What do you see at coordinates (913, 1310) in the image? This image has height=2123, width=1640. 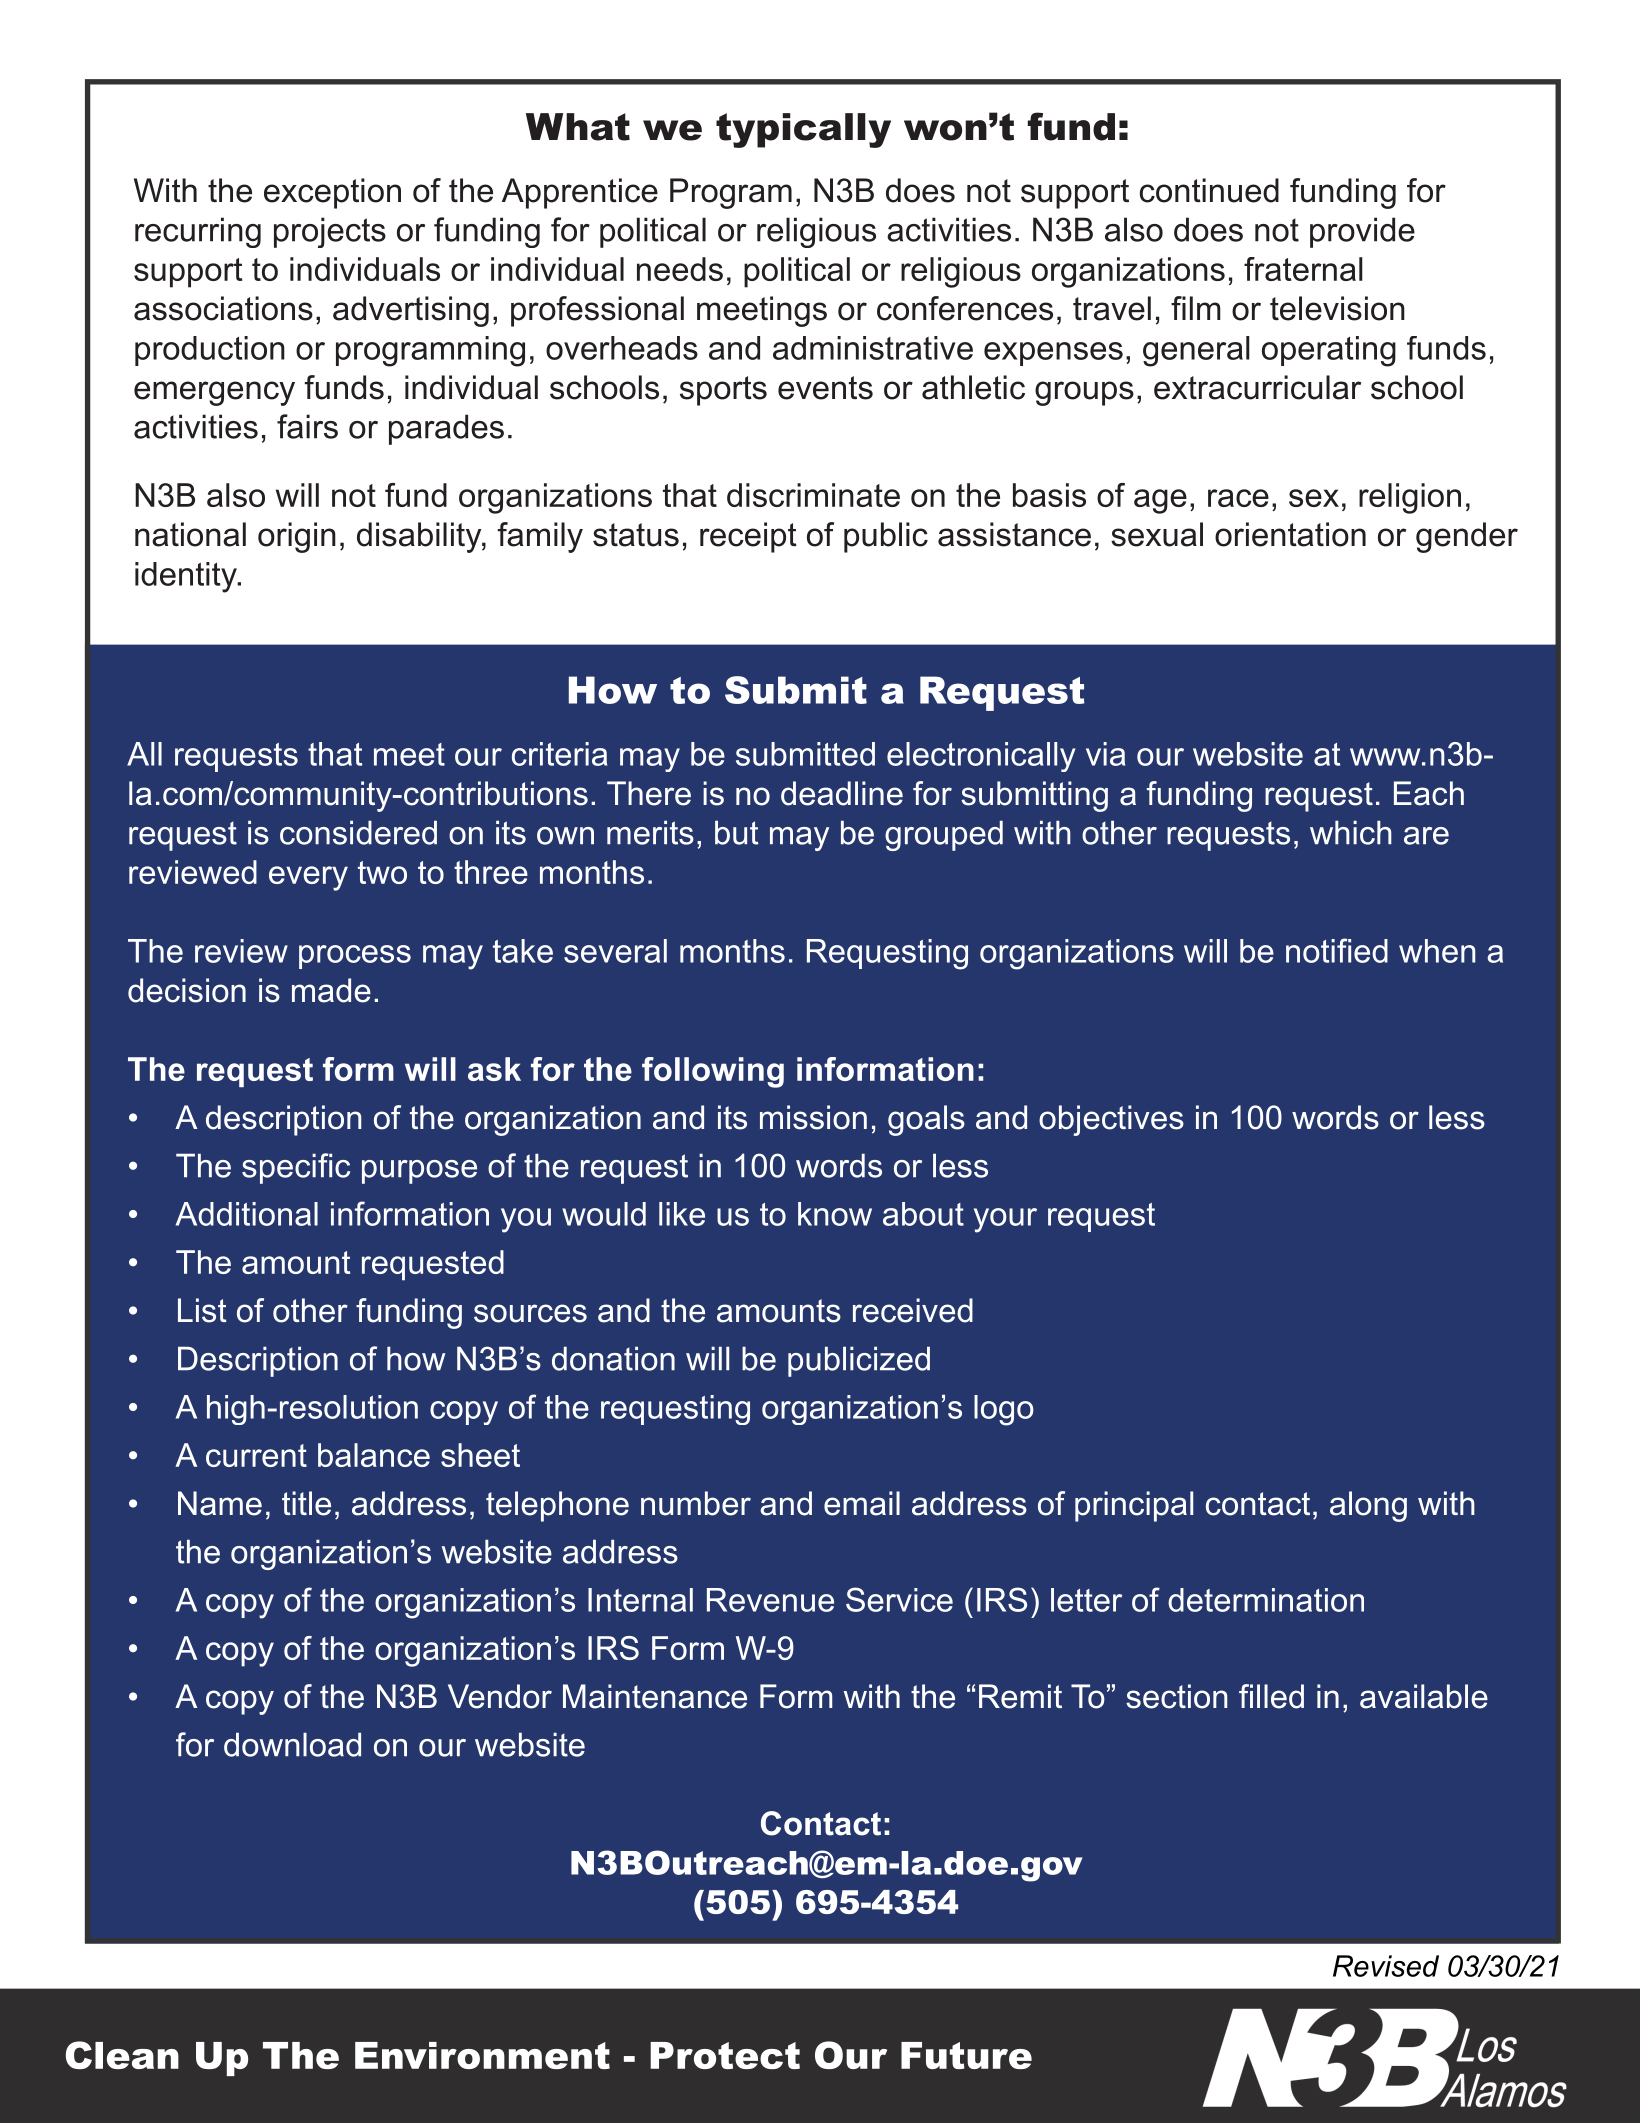 I see `received` at bounding box center [913, 1310].
